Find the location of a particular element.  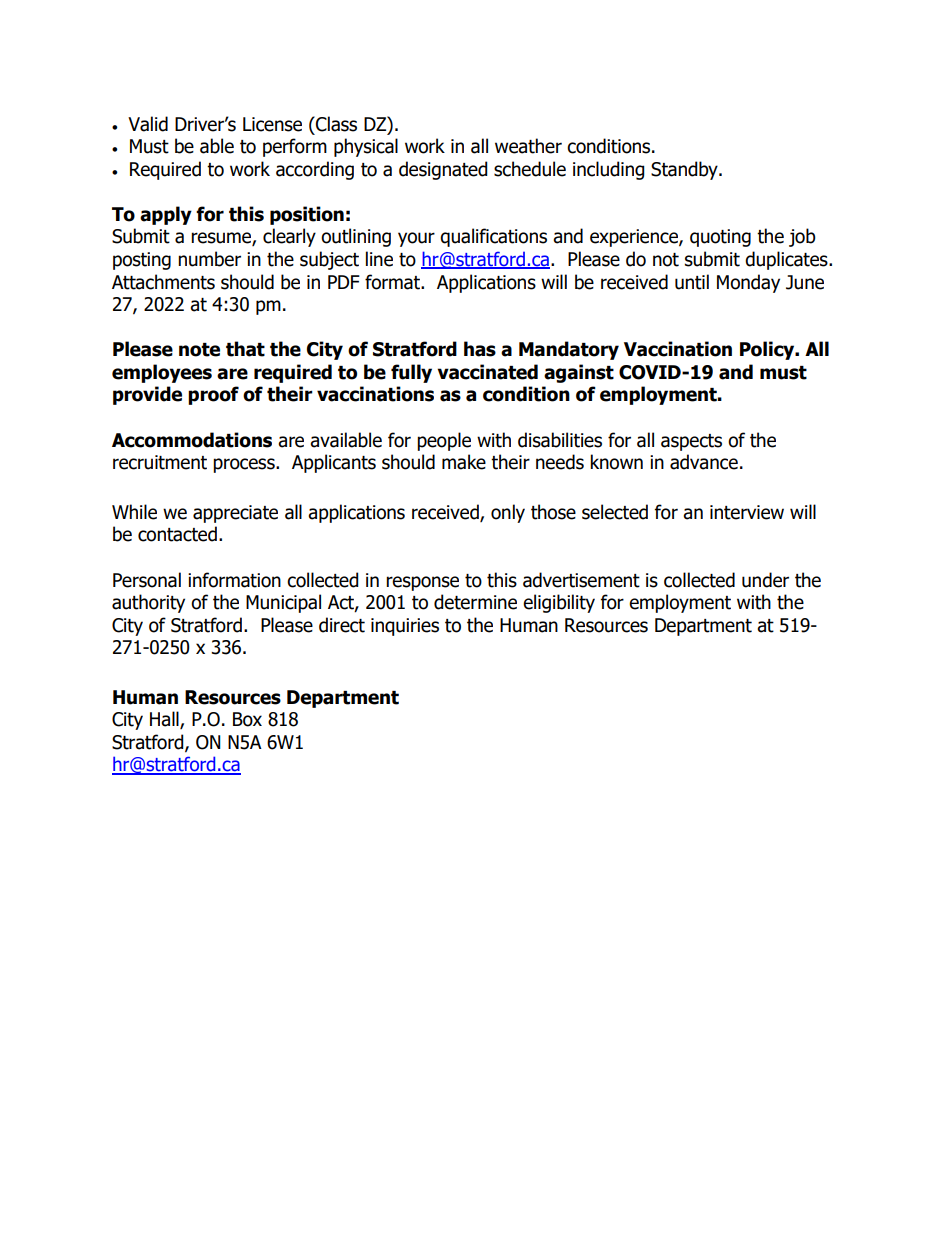

Standby is located at coordinates (685, 170).
